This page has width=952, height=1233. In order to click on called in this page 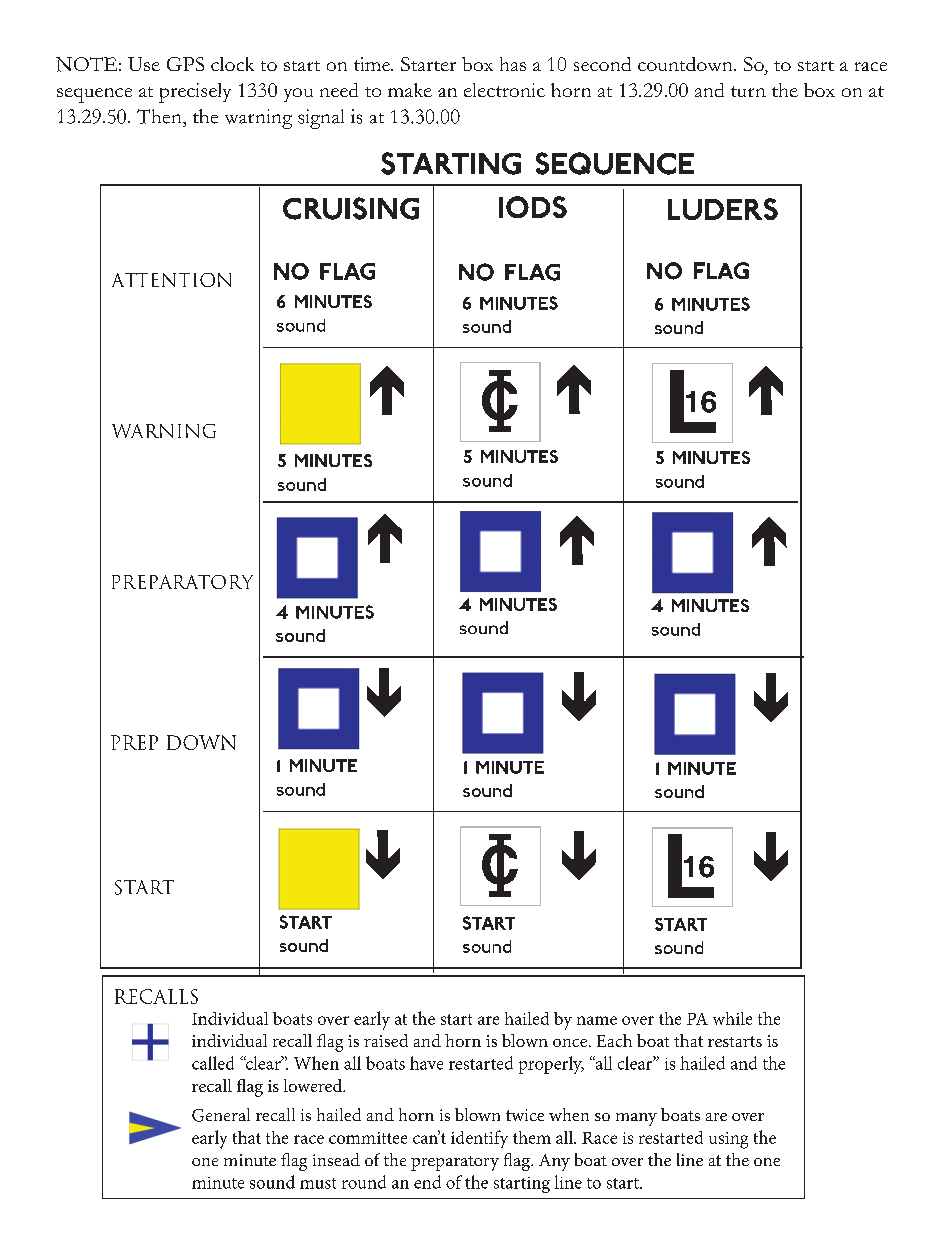, I will do `click(213, 1063)`.
